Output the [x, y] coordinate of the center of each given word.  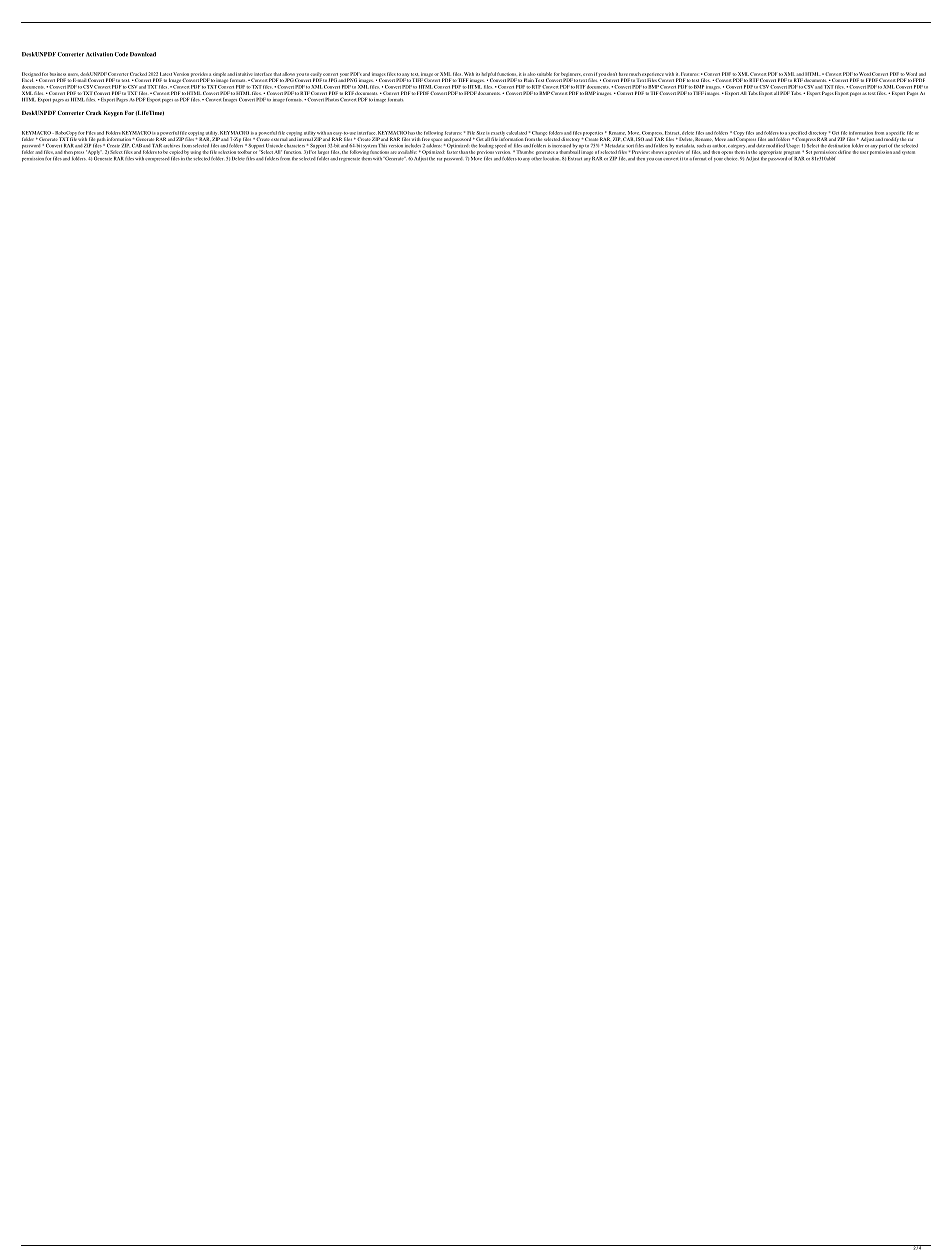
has [411, 133]
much [635, 74]
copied [176, 153]
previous [485, 153]
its [478, 74]
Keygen [113, 114]
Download [143, 54]
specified [798, 134]
